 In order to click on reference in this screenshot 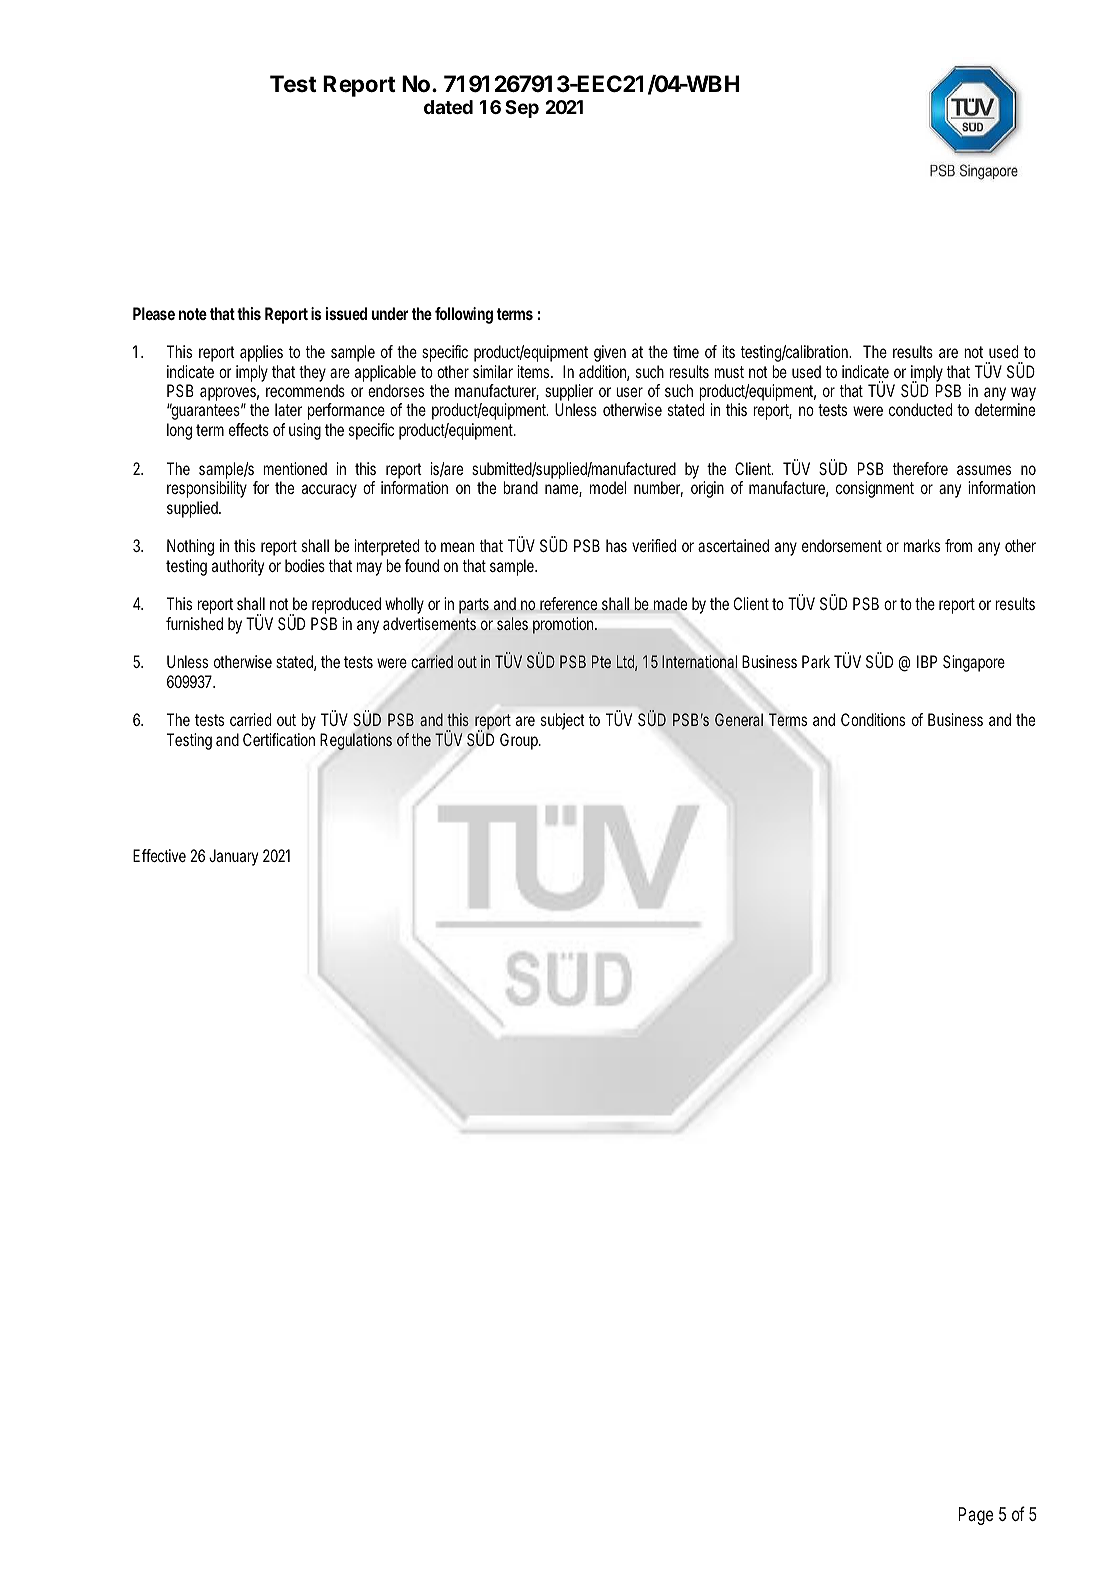, I will do `click(568, 604)`.
